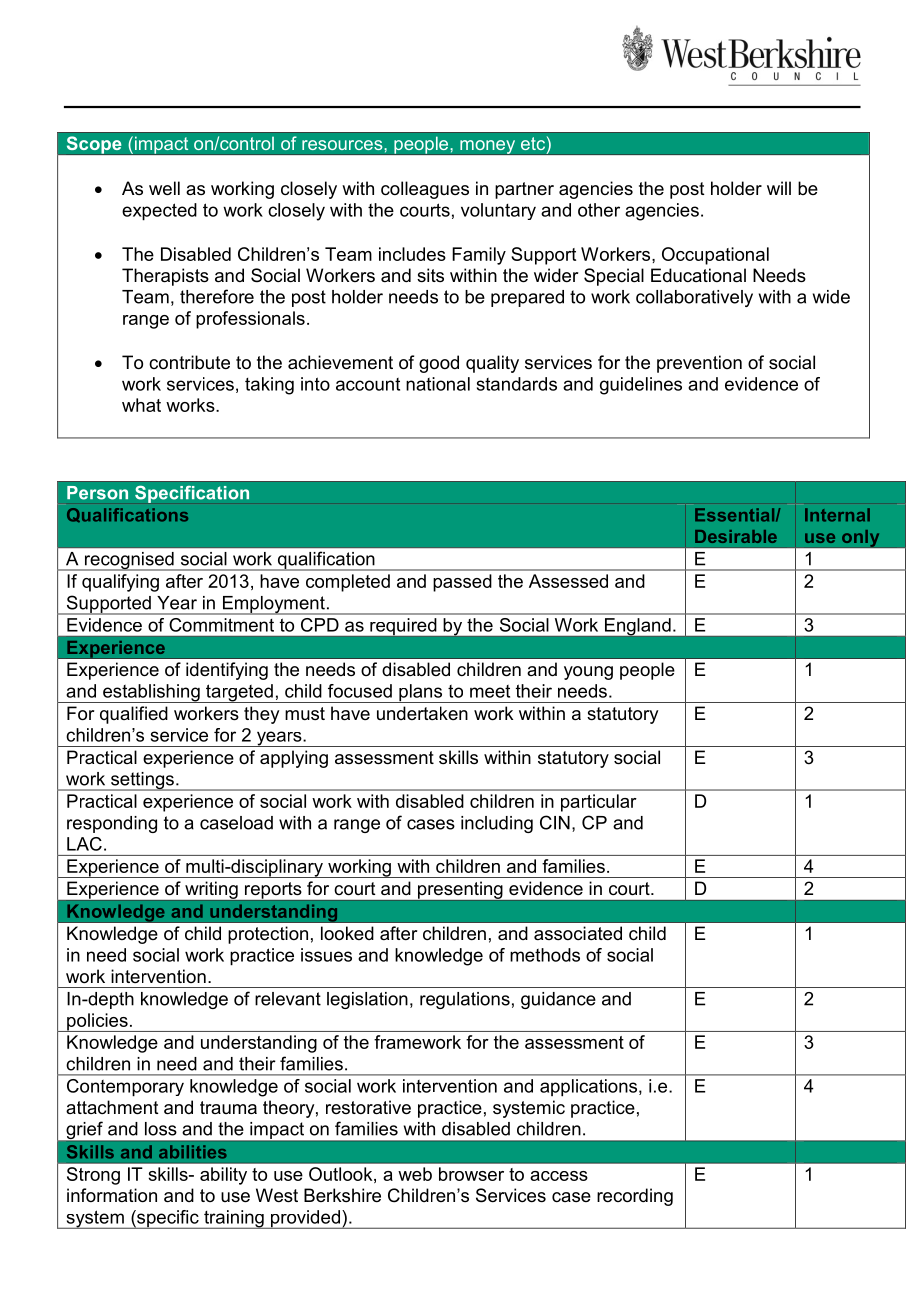 This image has width=924, height=1308. Describe the element at coordinates (545, 955) in the image. I see `methods` at that location.
